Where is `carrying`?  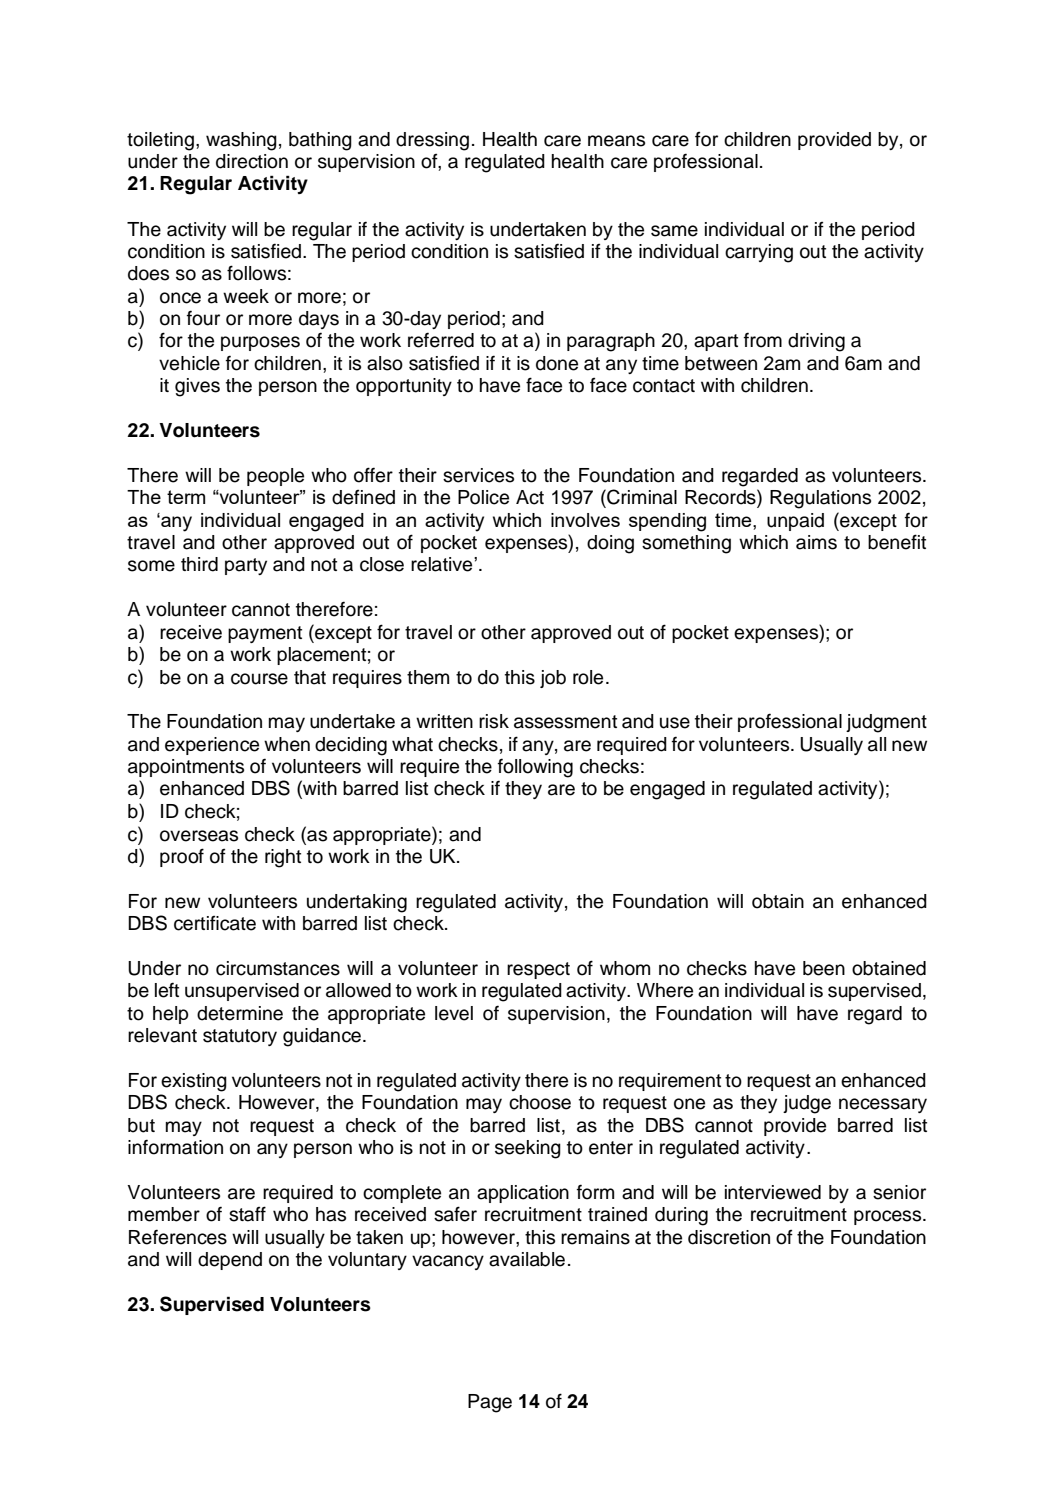
carrying is located at coordinates (759, 253).
